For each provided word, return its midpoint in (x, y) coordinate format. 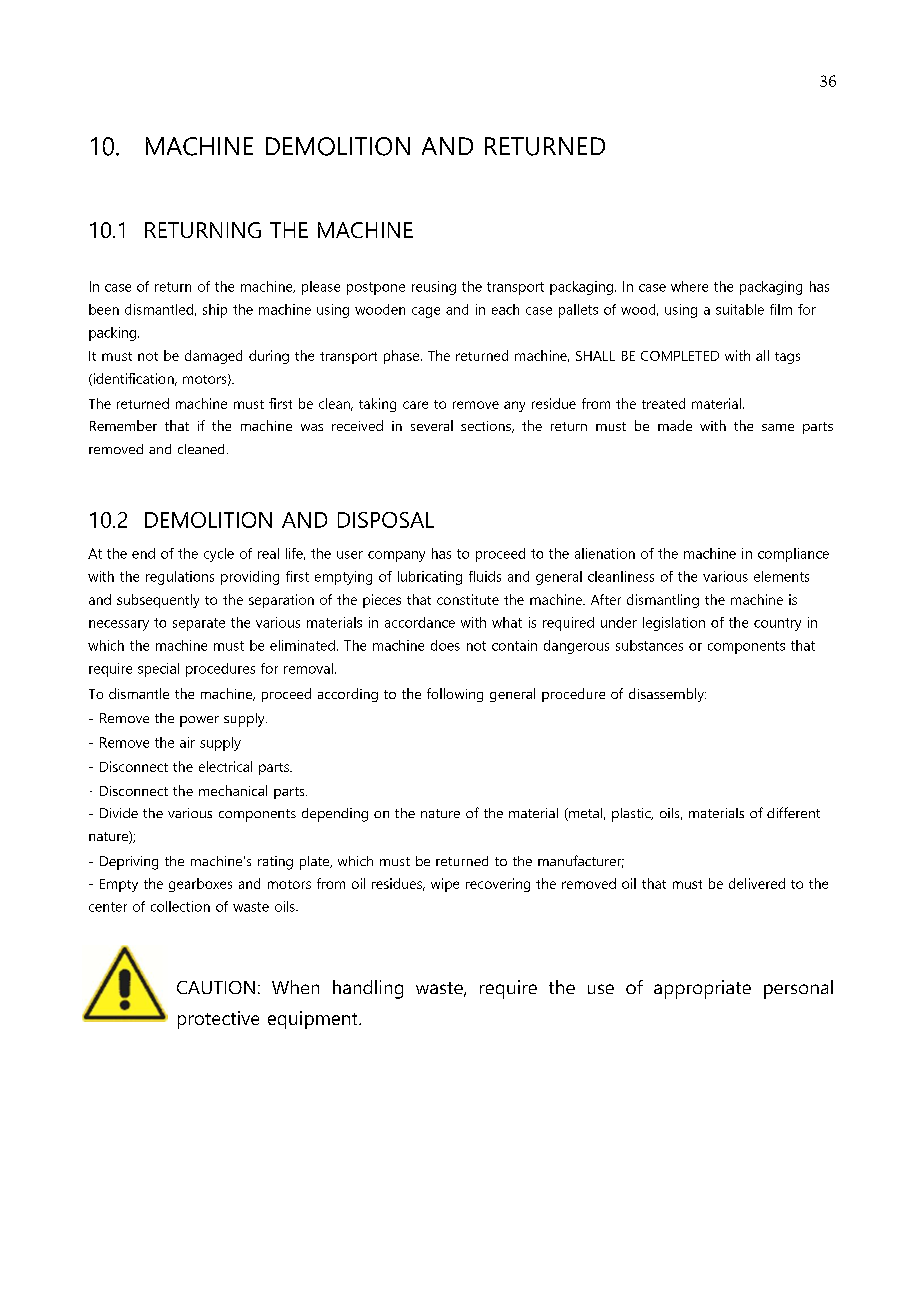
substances (649, 645)
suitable (740, 309)
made (675, 425)
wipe (445, 885)
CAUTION (216, 987)
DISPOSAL (386, 520)
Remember (123, 425)
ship (215, 311)
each (505, 309)
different (793, 812)
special (158, 670)
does (445, 645)
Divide (119, 813)
